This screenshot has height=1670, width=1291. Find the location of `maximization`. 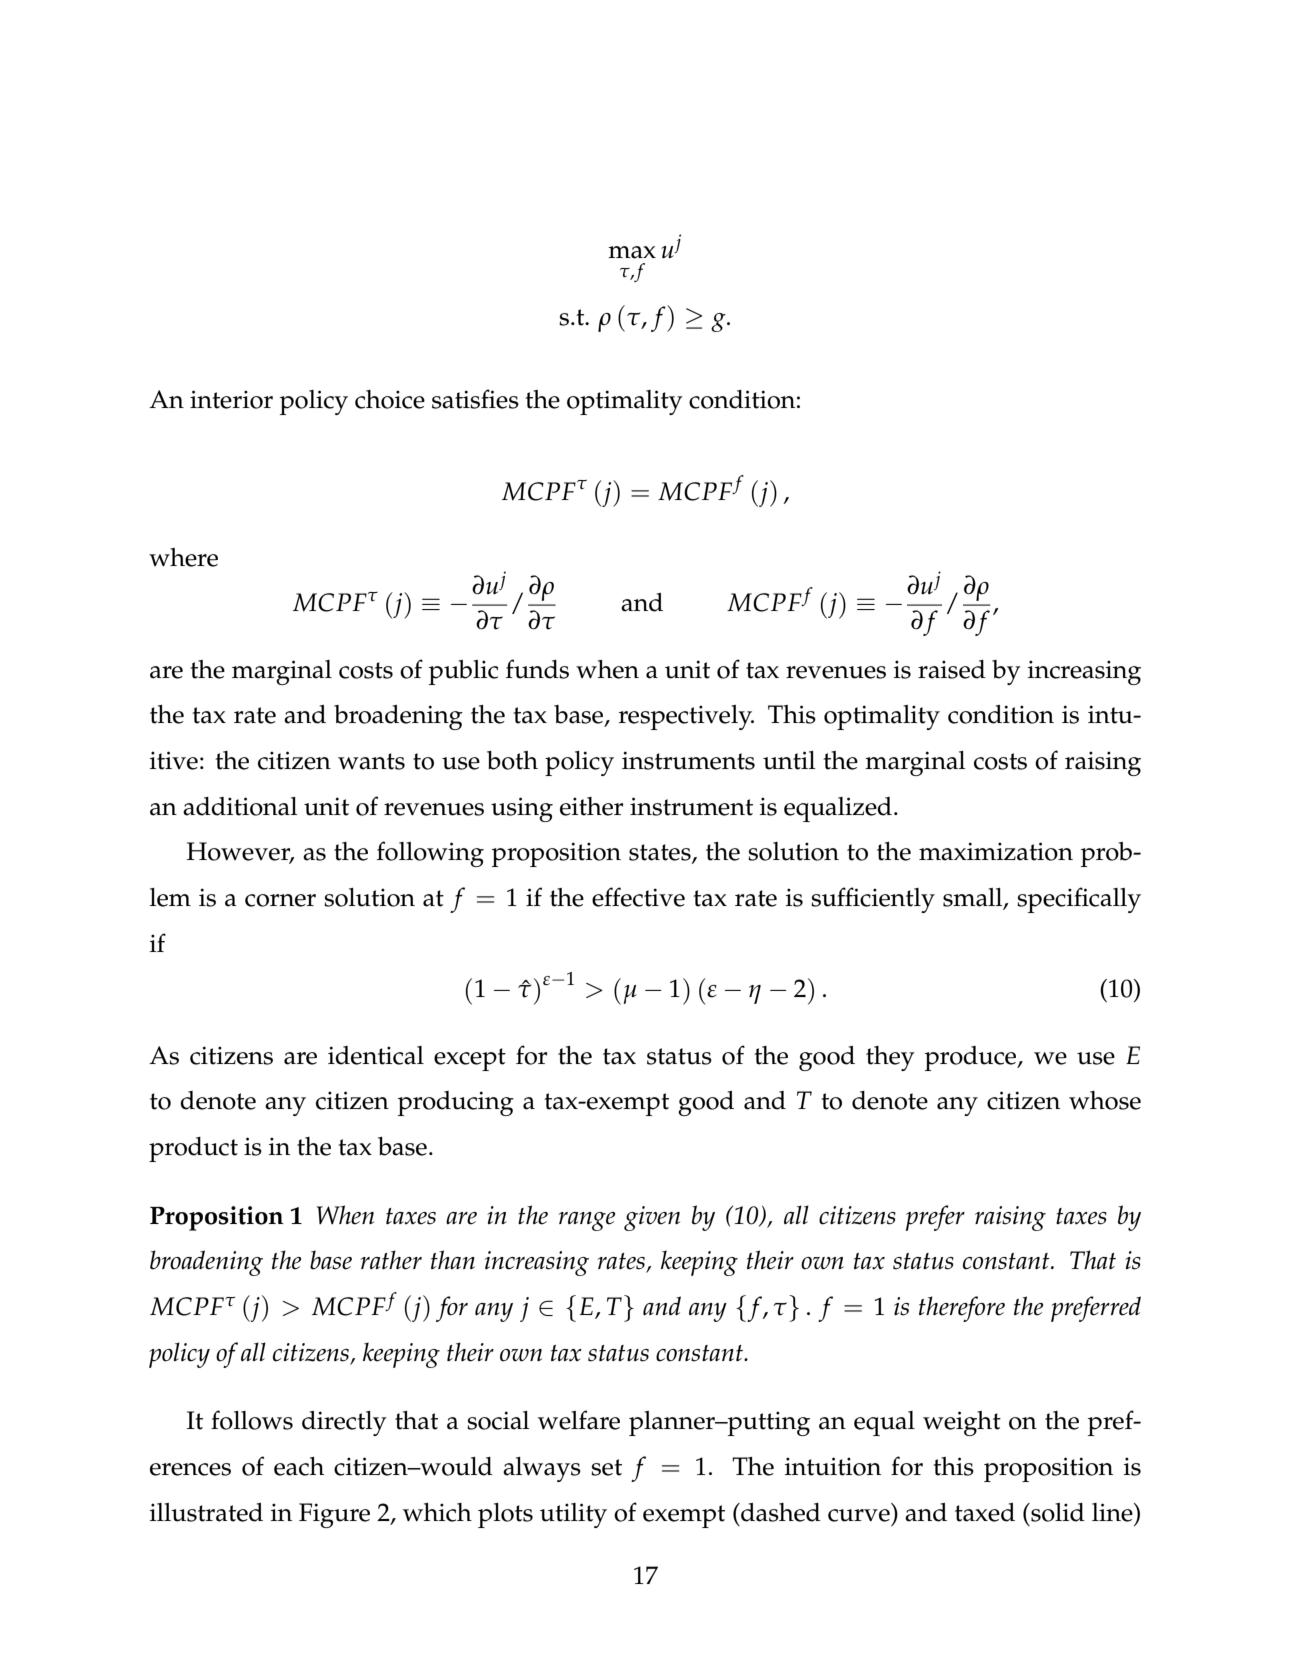

maximization is located at coordinates (996, 851).
